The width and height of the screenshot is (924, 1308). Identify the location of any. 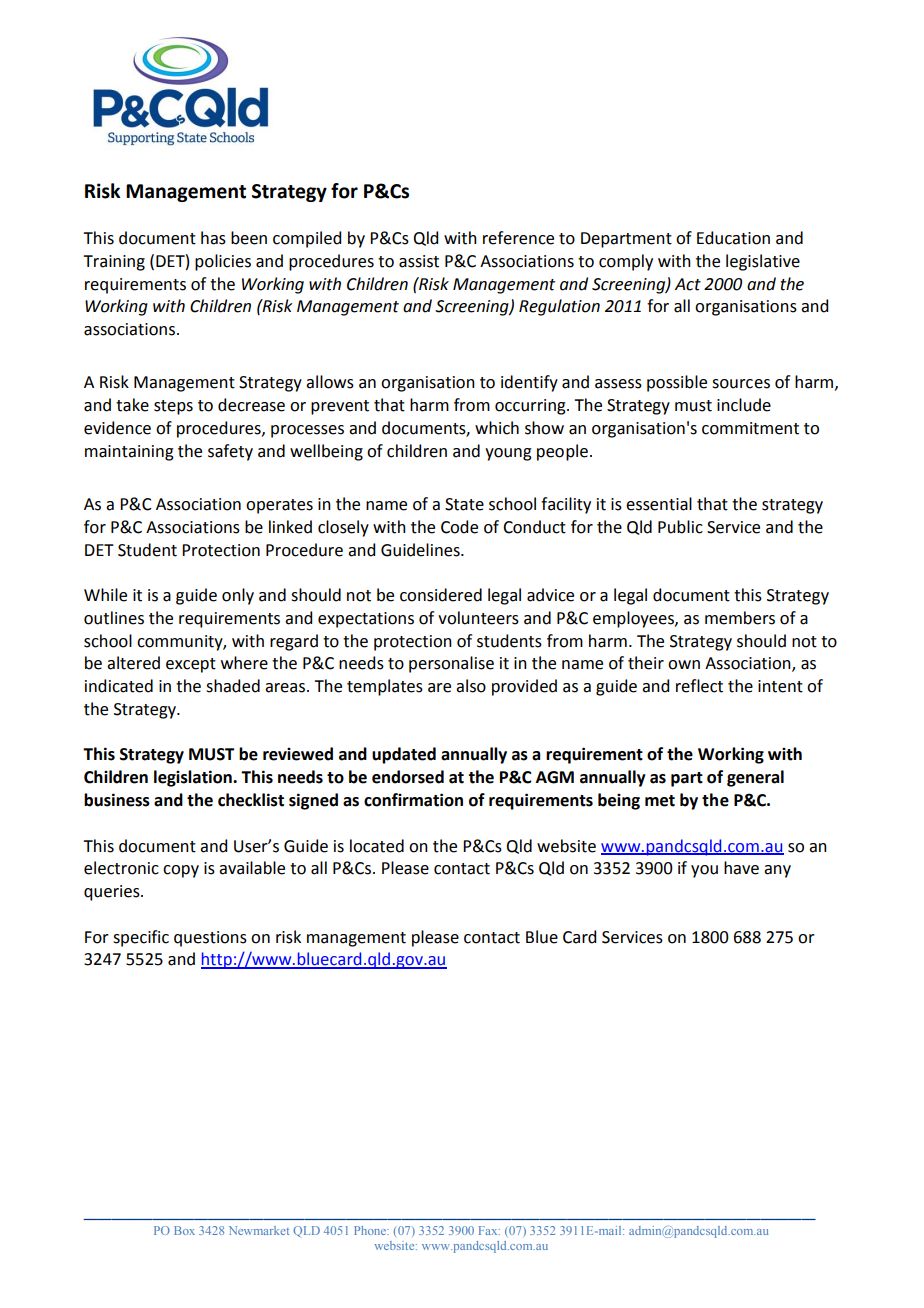
(777, 871).
